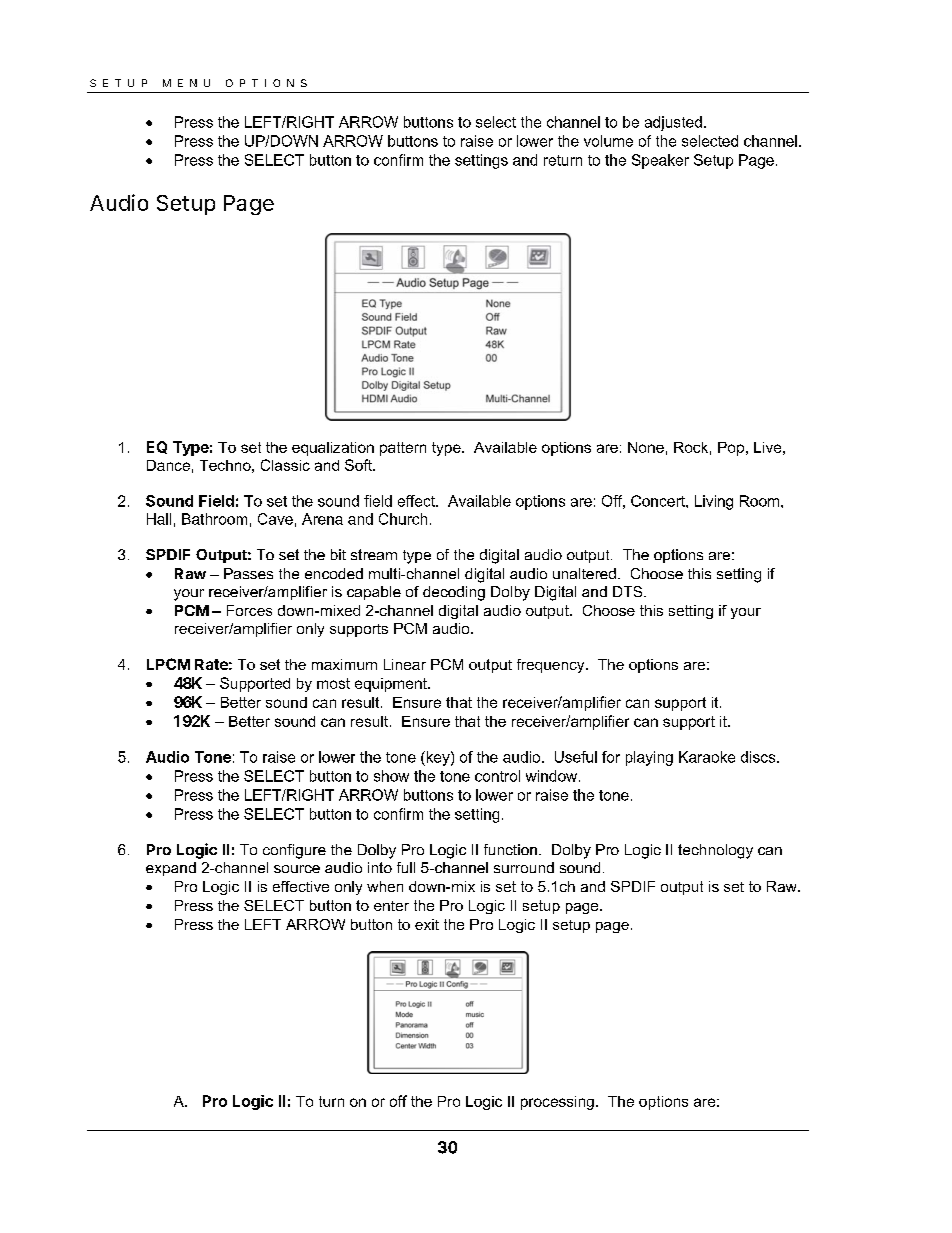 Image resolution: width=952 pixels, height=1233 pixels. What do you see at coordinates (557, 1103) in the document?
I see `processing` at bounding box center [557, 1103].
